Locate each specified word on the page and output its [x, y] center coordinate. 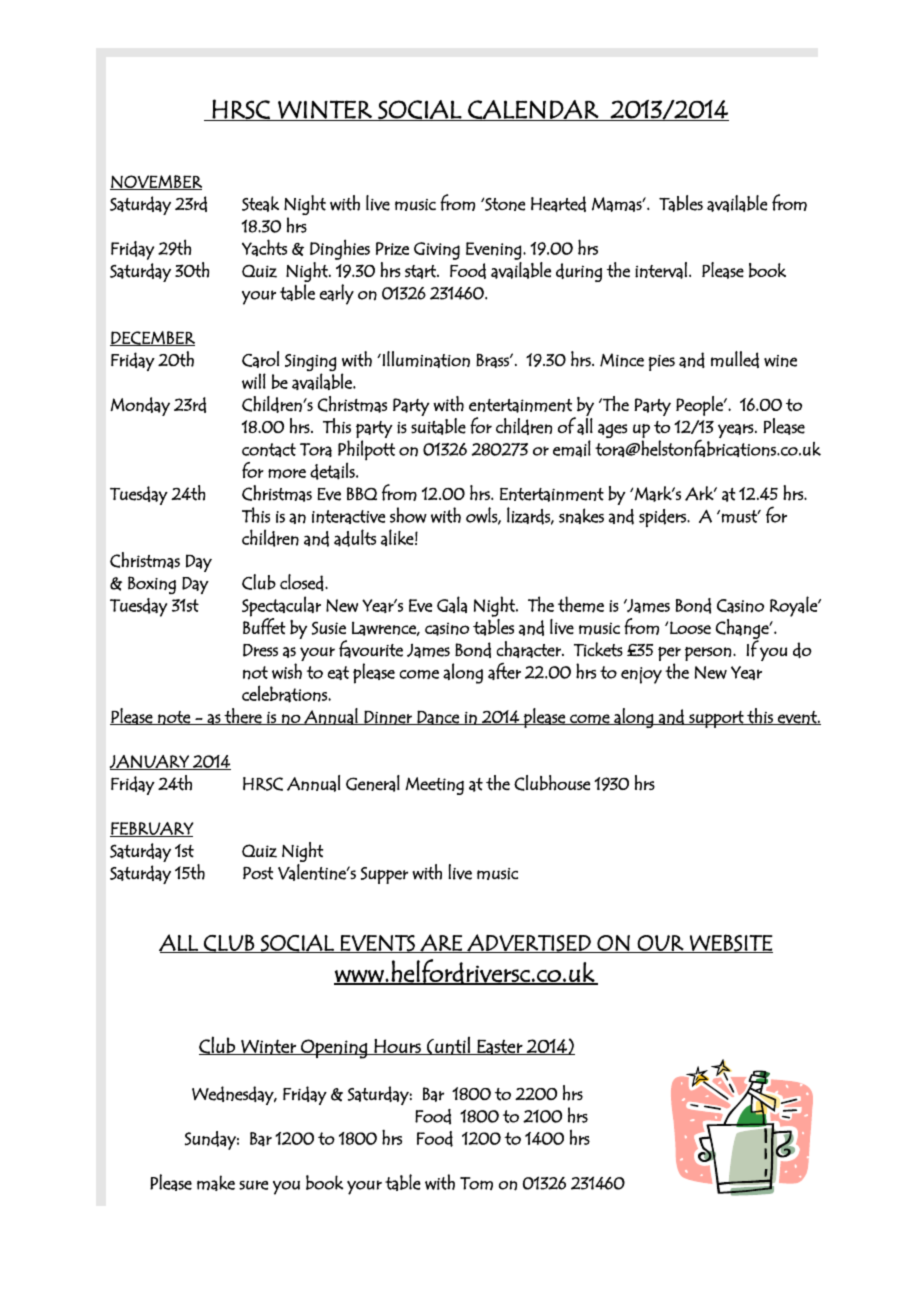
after [504, 671]
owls [482, 516]
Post [258, 873]
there [243, 716]
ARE [441, 943]
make [216, 1183]
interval [661, 270]
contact [269, 450]
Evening [494, 251]
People [700, 406]
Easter [500, 1047]
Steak [260, 204]
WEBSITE [730, 943]
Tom [476, 1183]
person [708, 654]
